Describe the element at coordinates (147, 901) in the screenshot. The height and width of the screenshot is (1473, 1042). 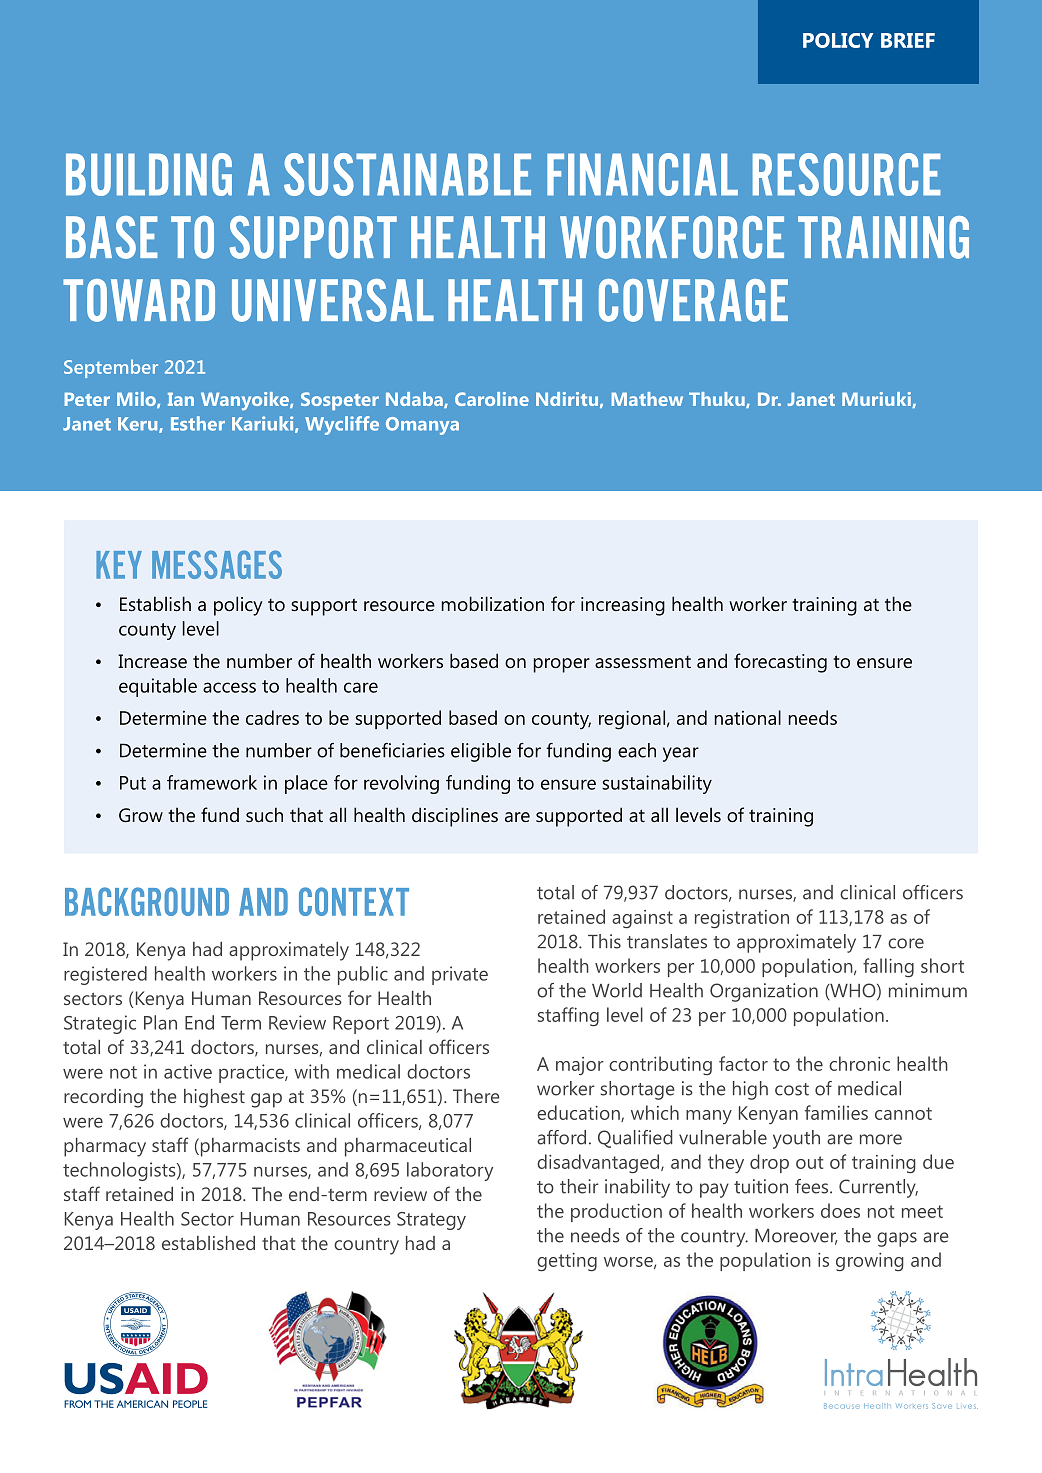
I see `BACKGROUND` at that location.
